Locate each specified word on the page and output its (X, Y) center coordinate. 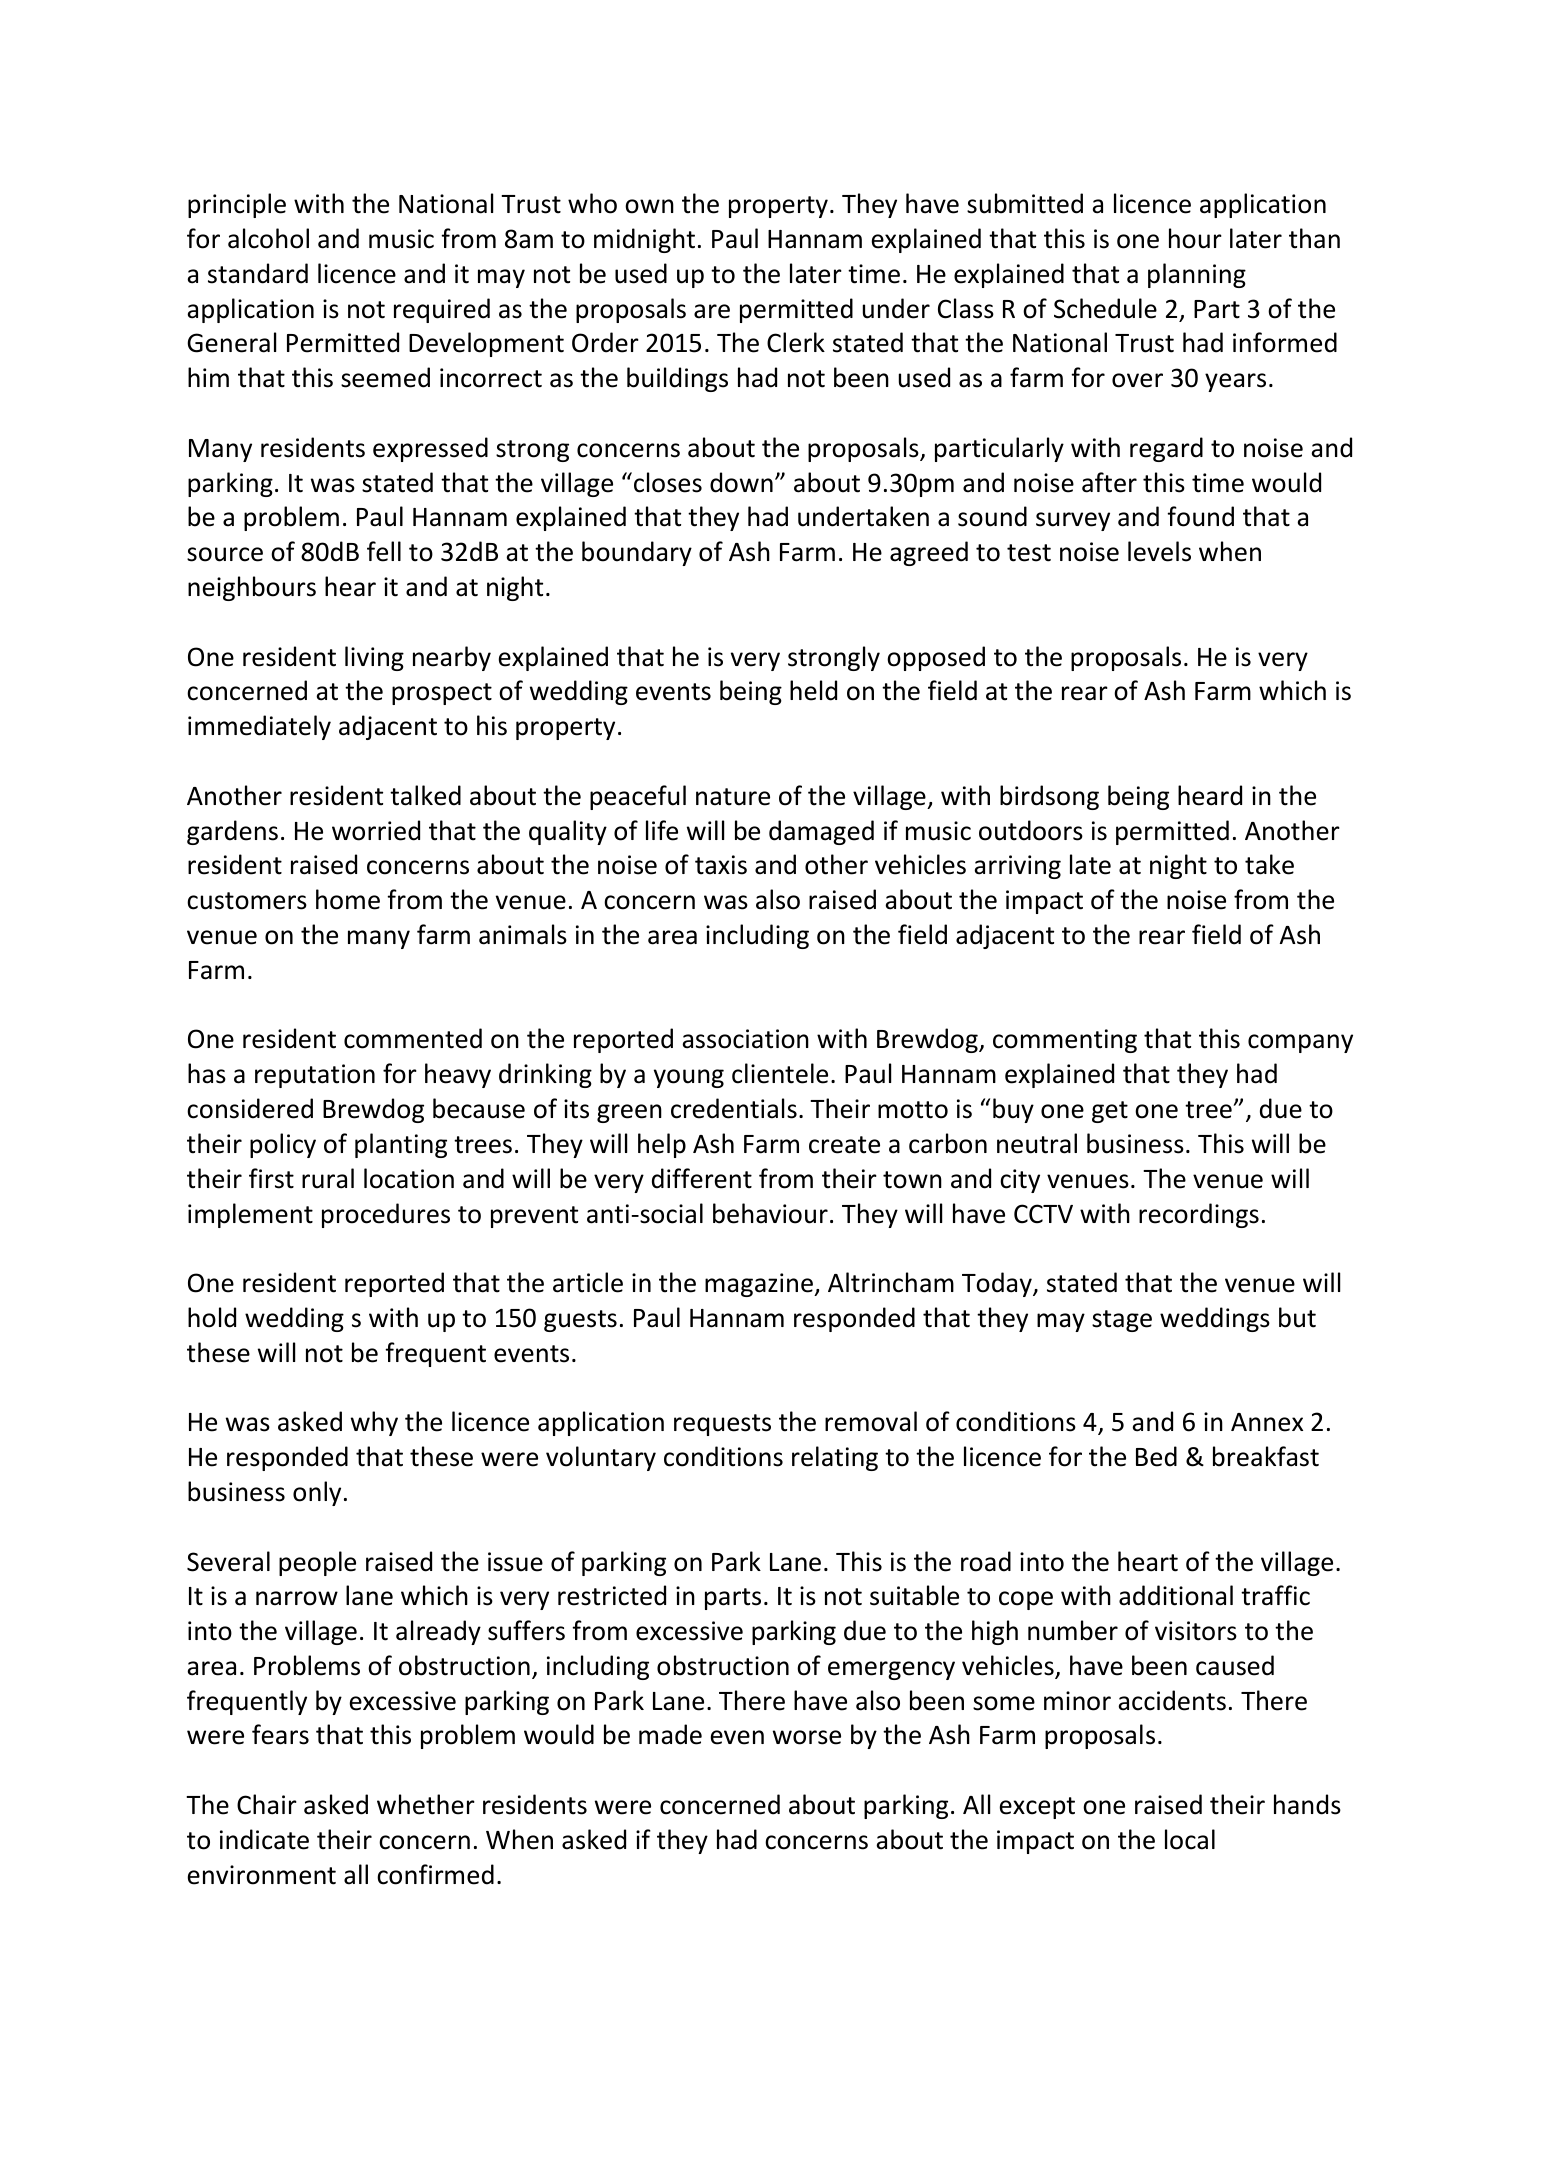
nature (733, 797)
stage (1122, 1321)
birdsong (1049, 797)
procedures (386, 1215)
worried (376, 830)
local (1190, 1839)
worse (807, 1737)
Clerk (796, 342)
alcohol (268, 238)
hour (1195, 238)
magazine (760, 1285)
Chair (267, 1804)
